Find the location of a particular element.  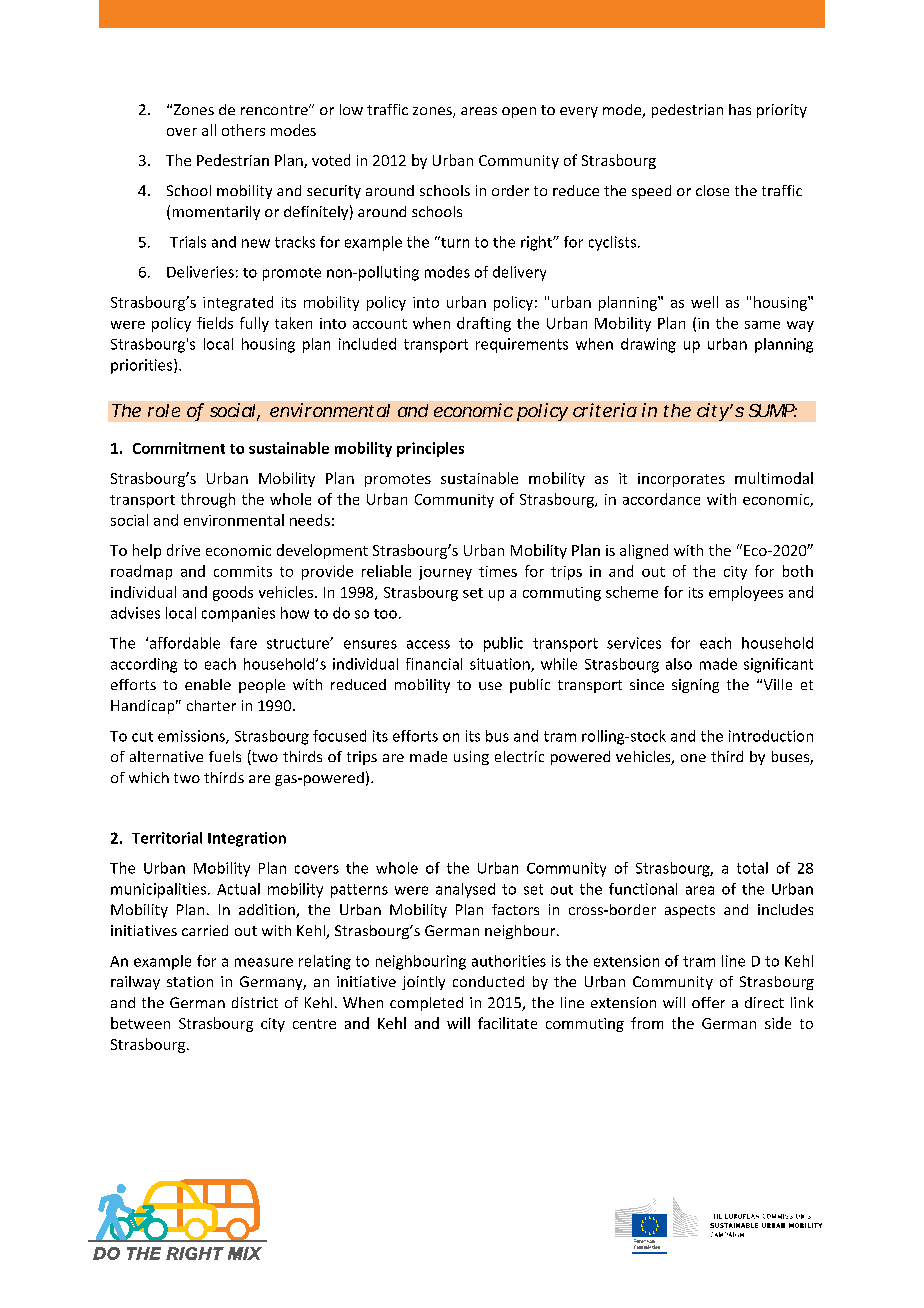

analysed is located at coordinates (465, 890).
